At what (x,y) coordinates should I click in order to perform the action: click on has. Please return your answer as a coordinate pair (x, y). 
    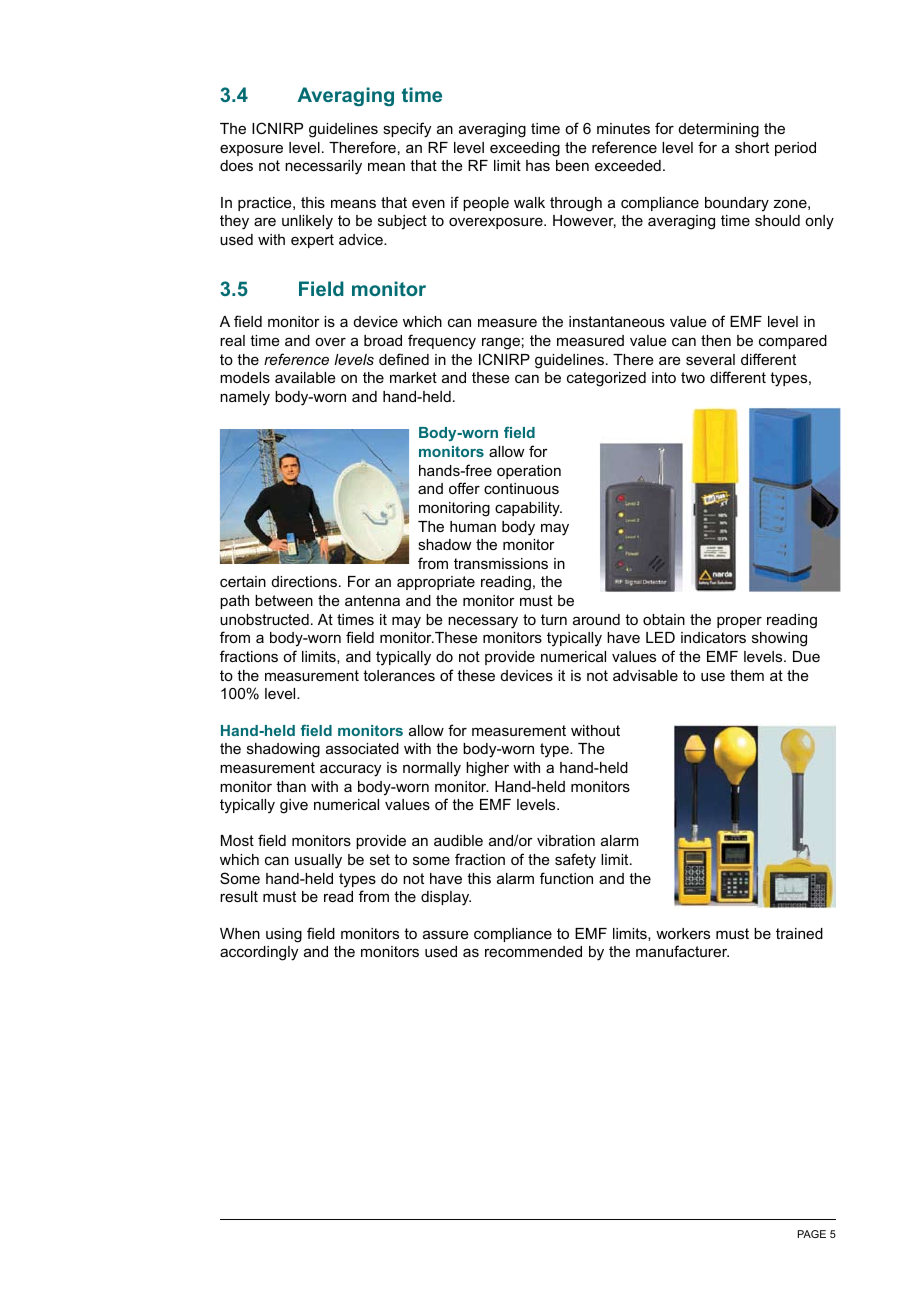
    Looking at the image, I should click on (538, 165).
